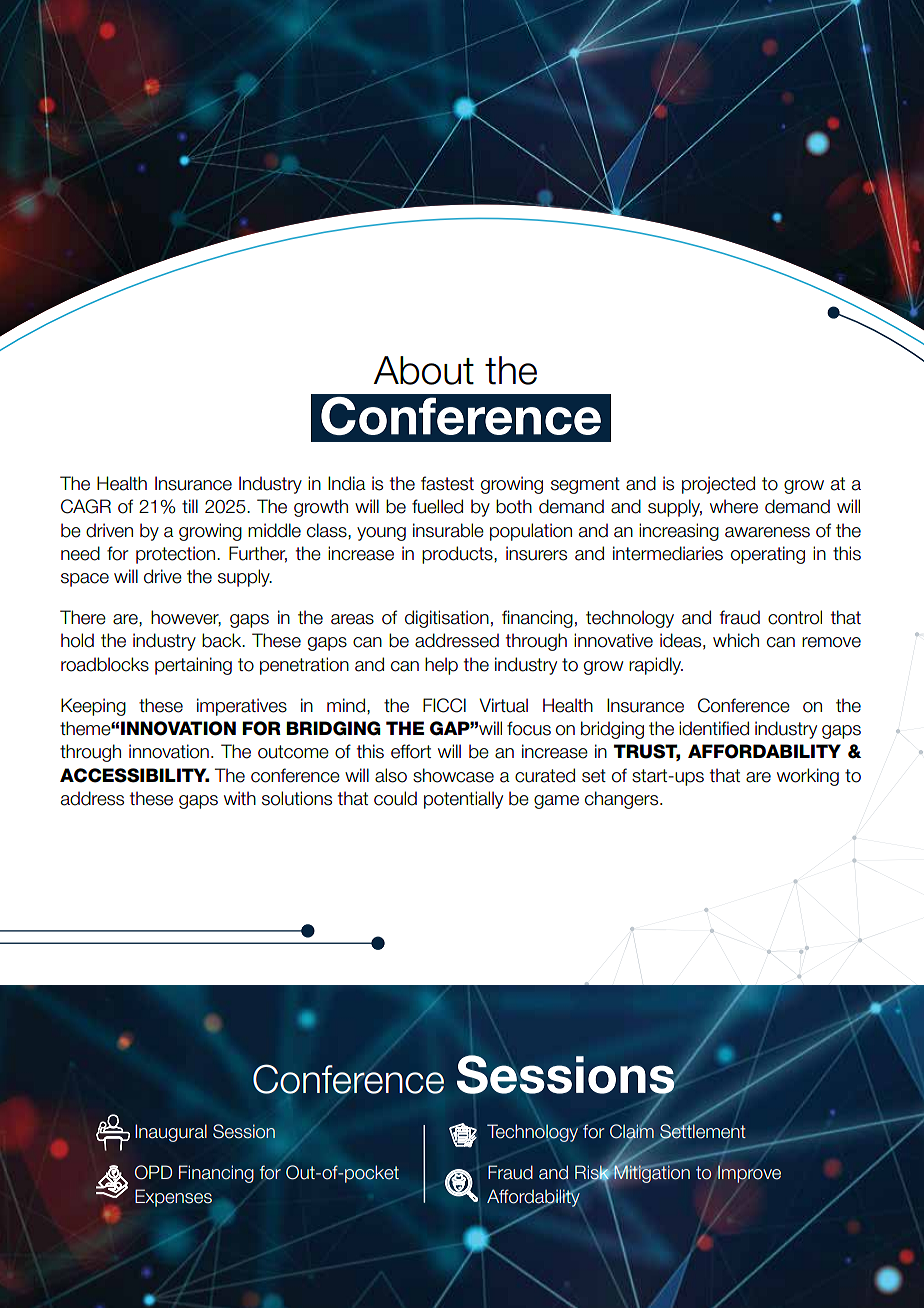 The image size is (924, 1308). Describe the element at coordinates (453, 775) in the document. I see `showcase` at that location.
